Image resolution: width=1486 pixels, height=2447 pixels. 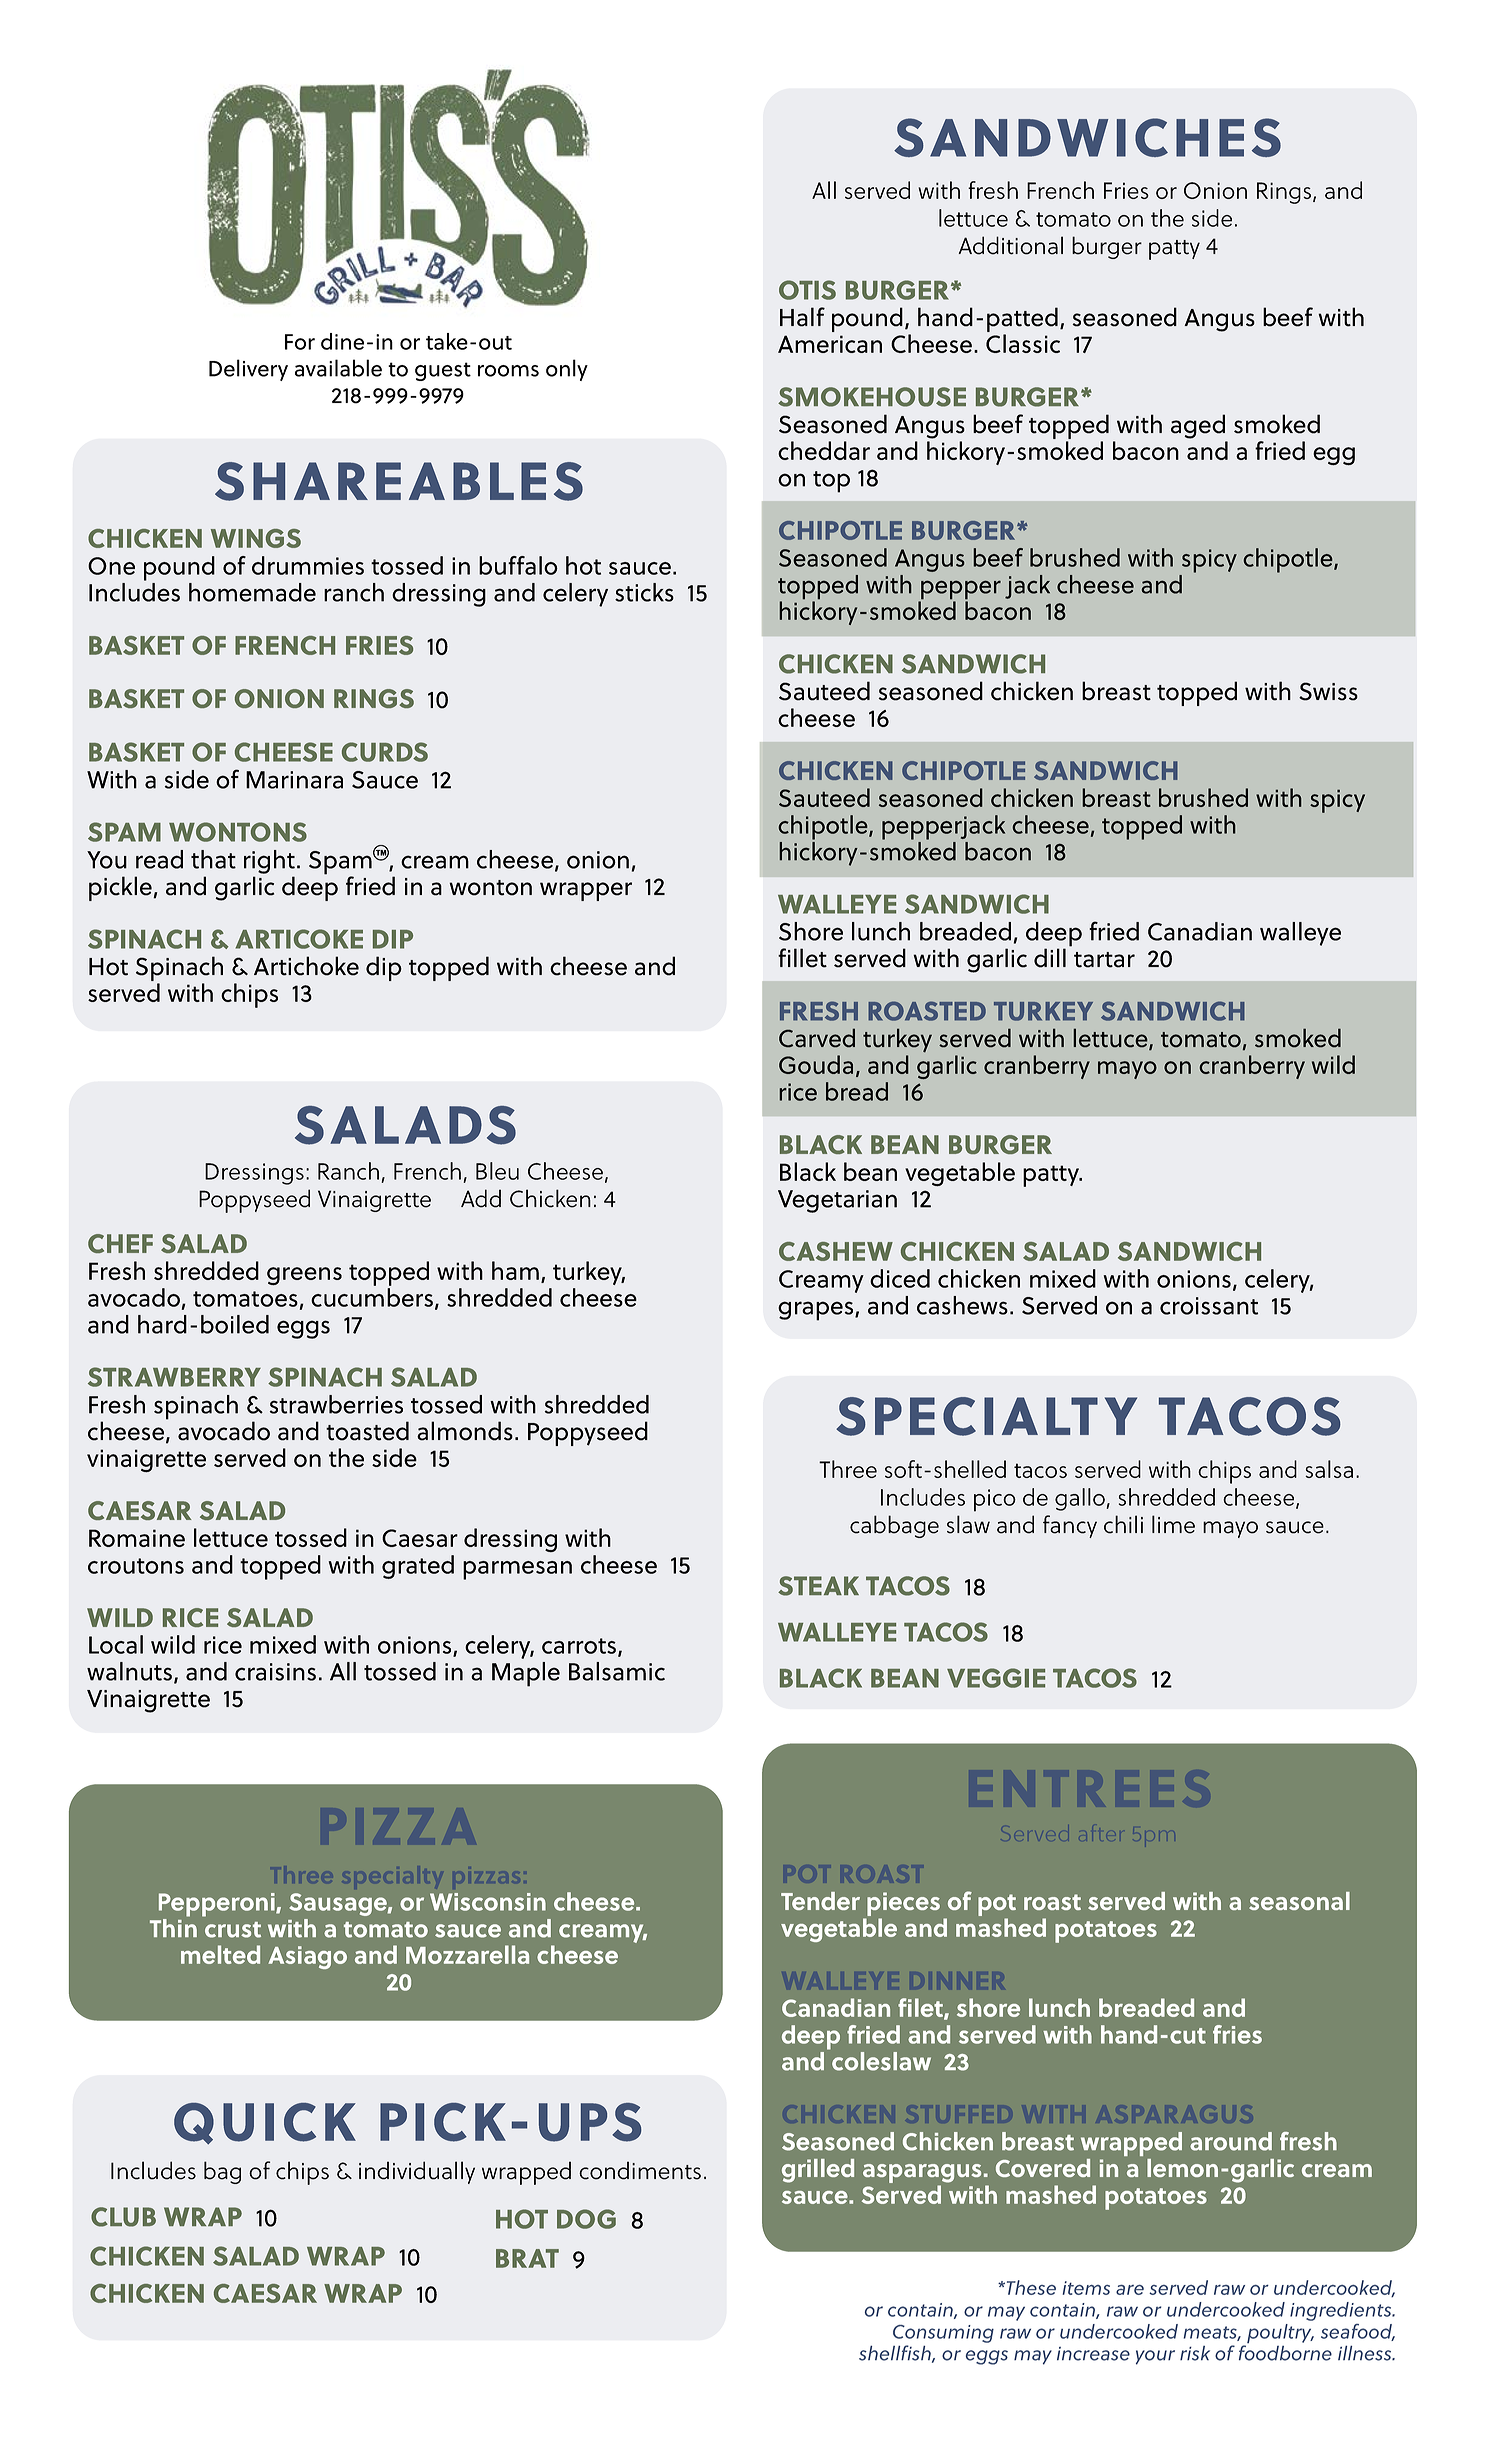 What do you see at coordinates (233, 1930) in the page?
I see `crust` at bounding box center [233, 1930].
